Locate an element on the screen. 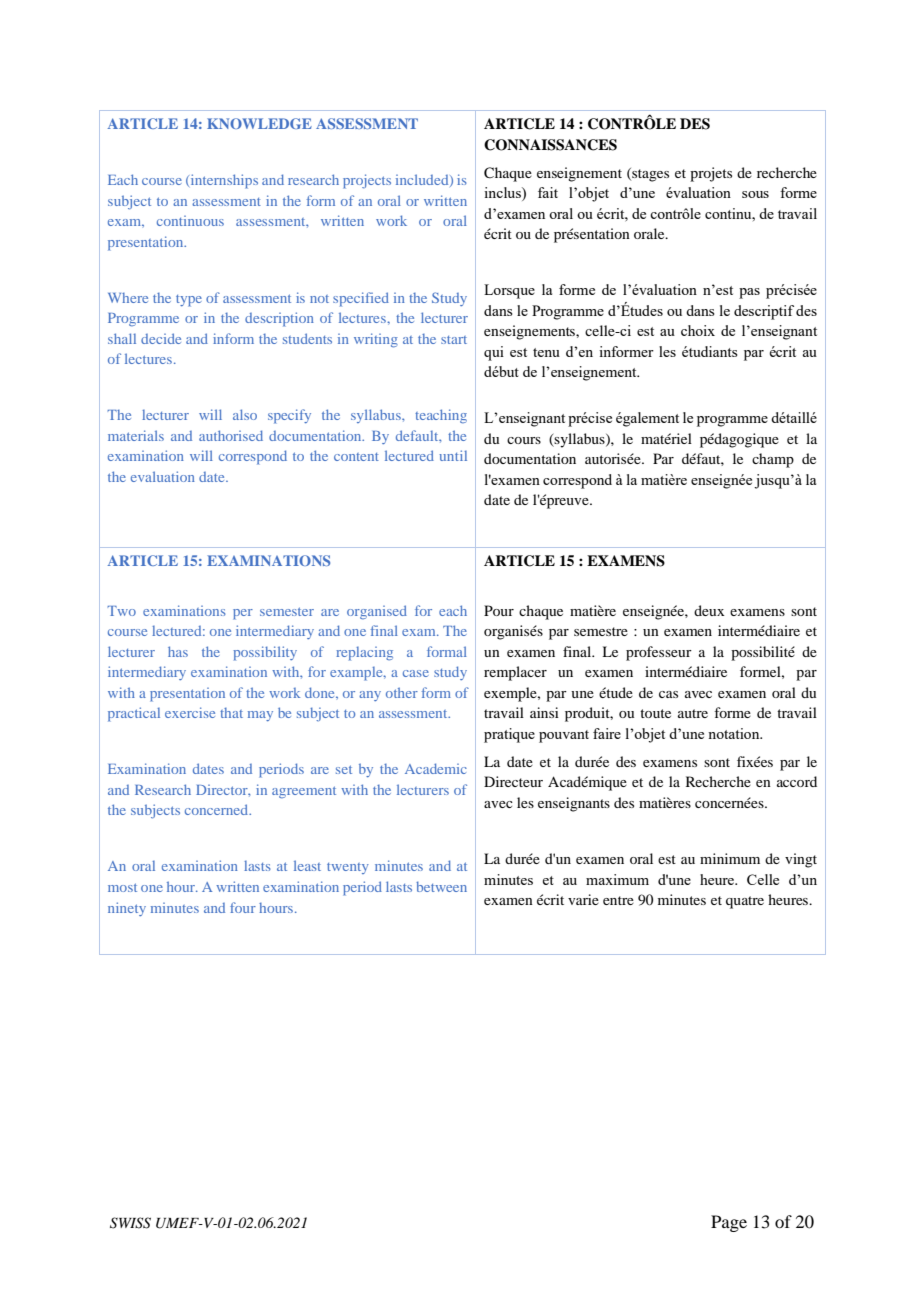  entre is located at coordinates (618, 900).
